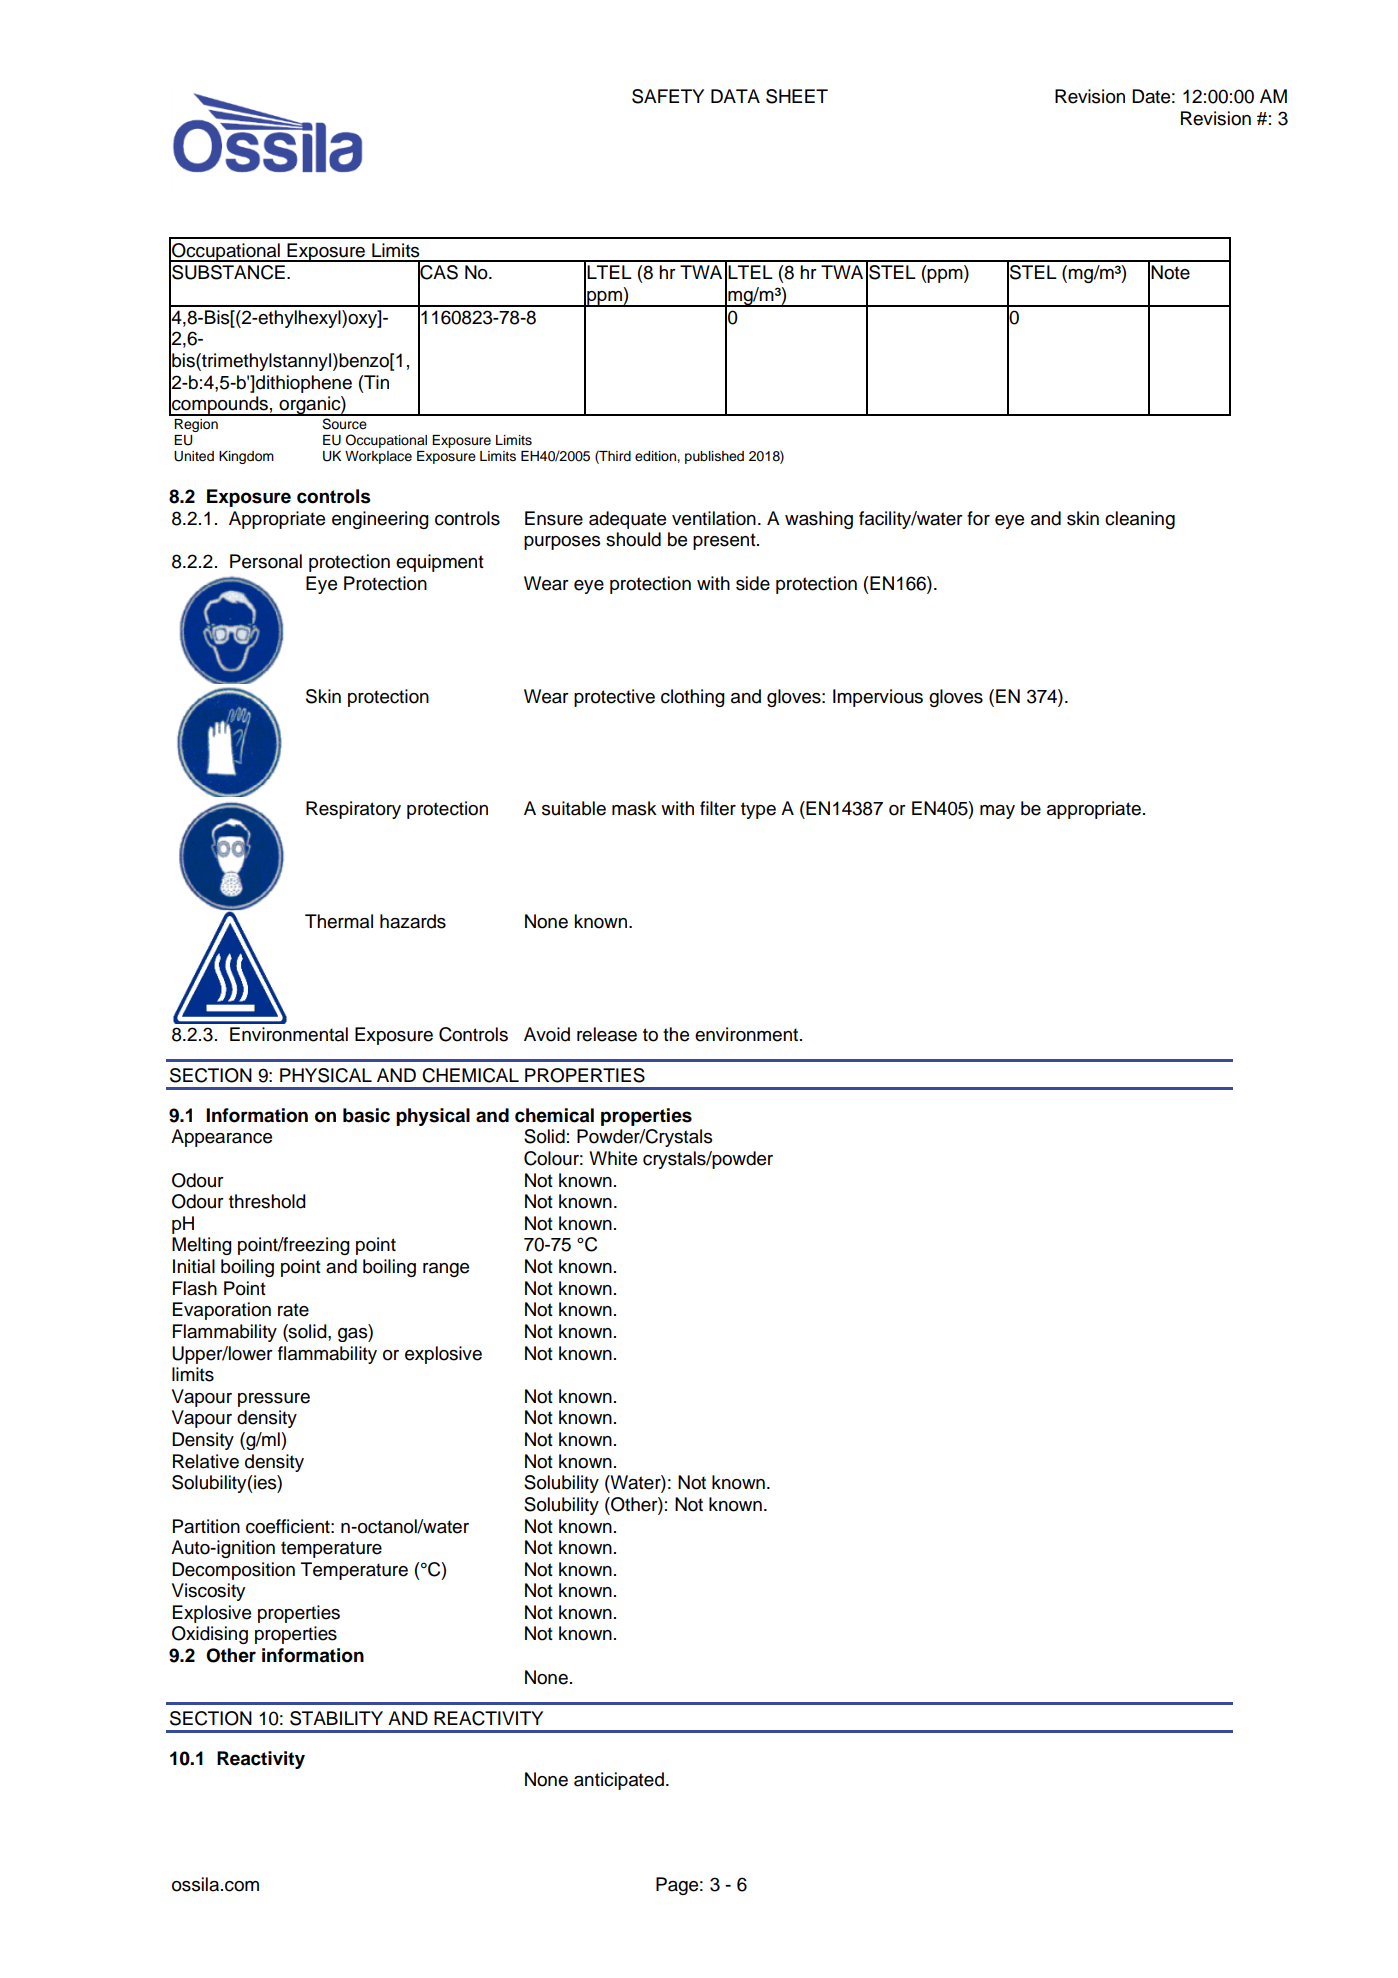 This screenshot has height=1978, width=1398. Describe the element at coordinates (997, 812) in the screenshot. I see `may` at that location.
